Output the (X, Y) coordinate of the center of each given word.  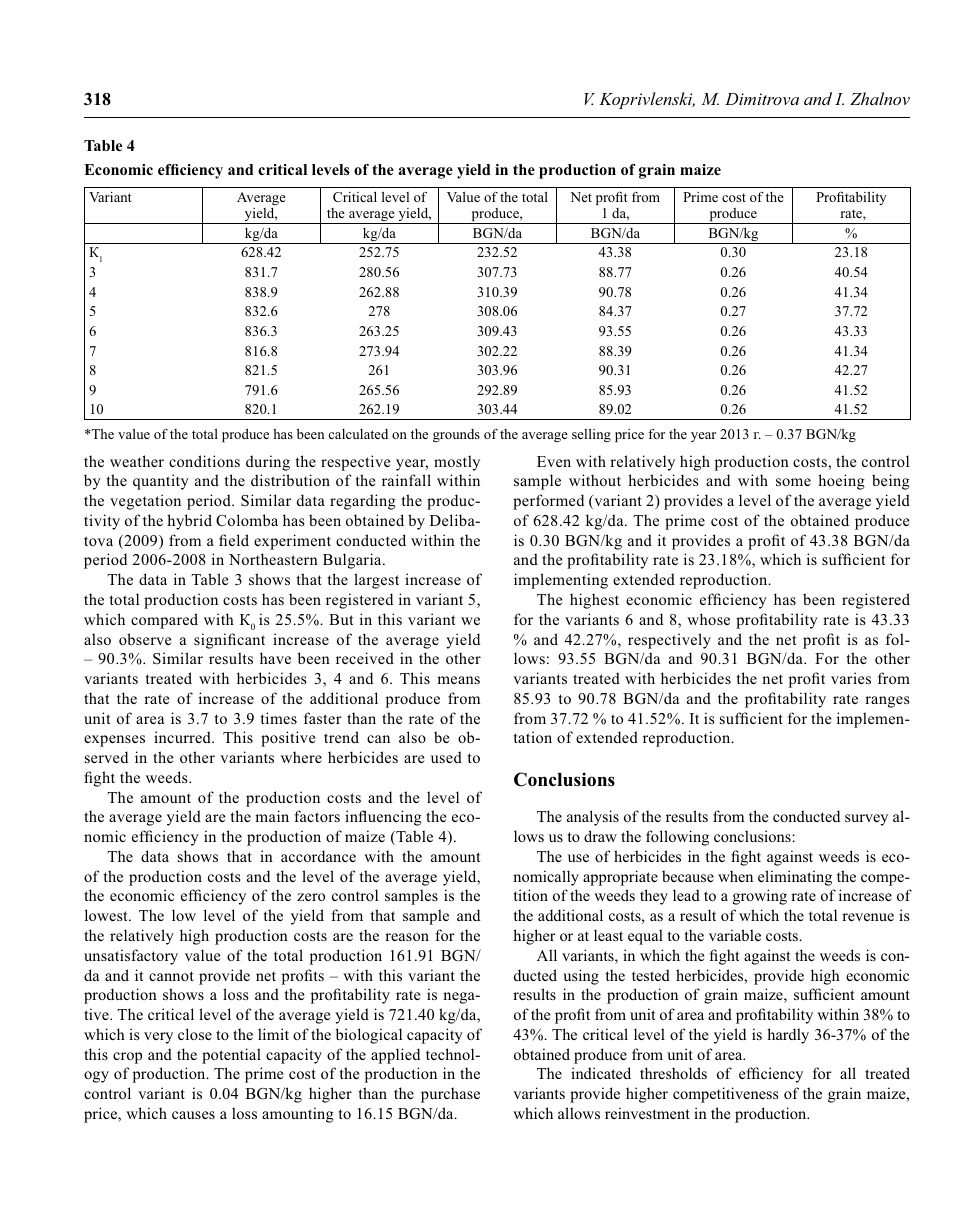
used (446, 757)
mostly (457, 463)
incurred (183, 737)
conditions (204, 461)
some (793, 482)
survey (866, 820)
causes (193, 1115)
